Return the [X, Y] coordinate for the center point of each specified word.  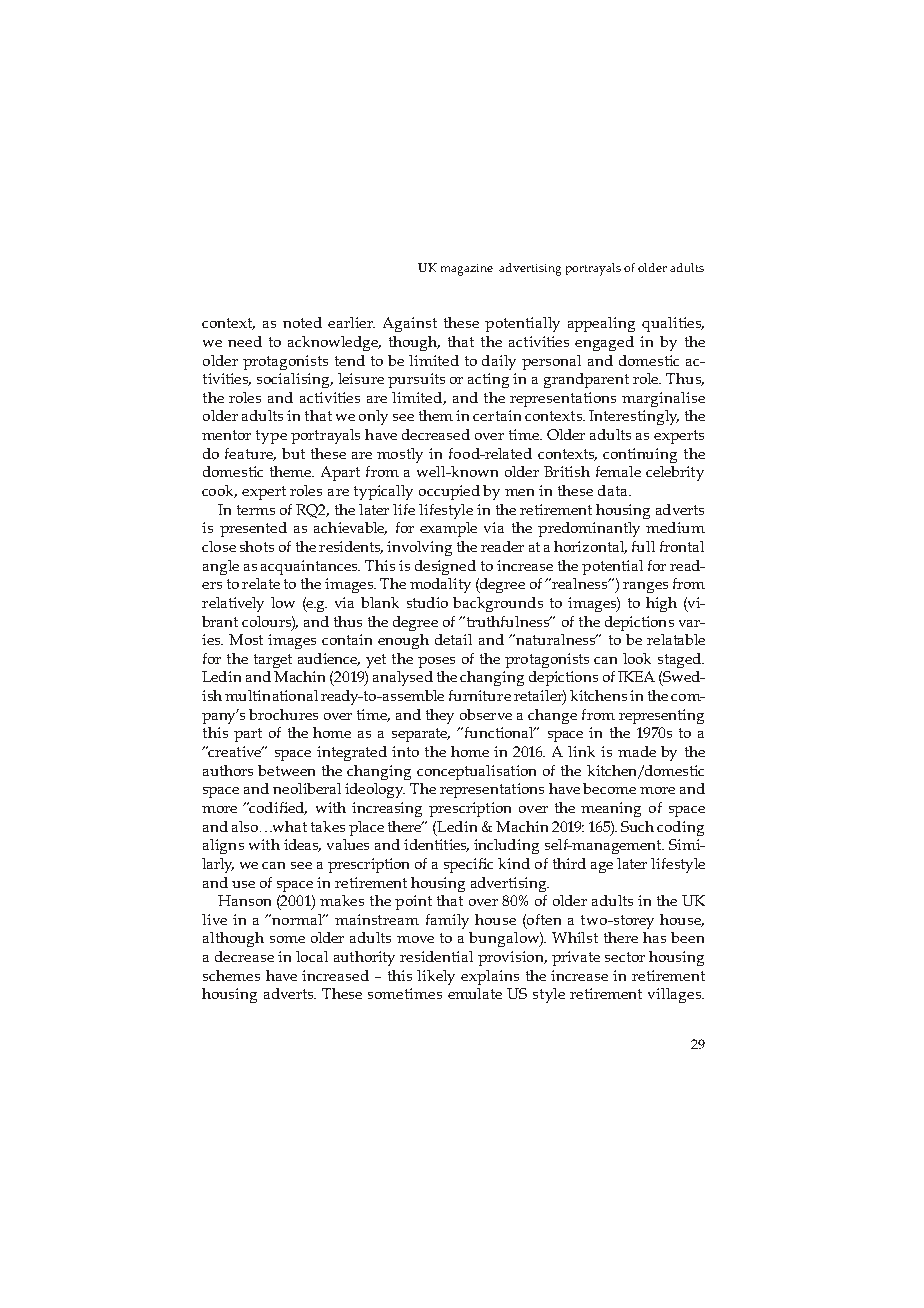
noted [302, 322]
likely [436, 977]
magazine [467, 270]
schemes [231, 975]
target [273, 661]
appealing [601, 324]
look [637, 658]
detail [453, 639]
